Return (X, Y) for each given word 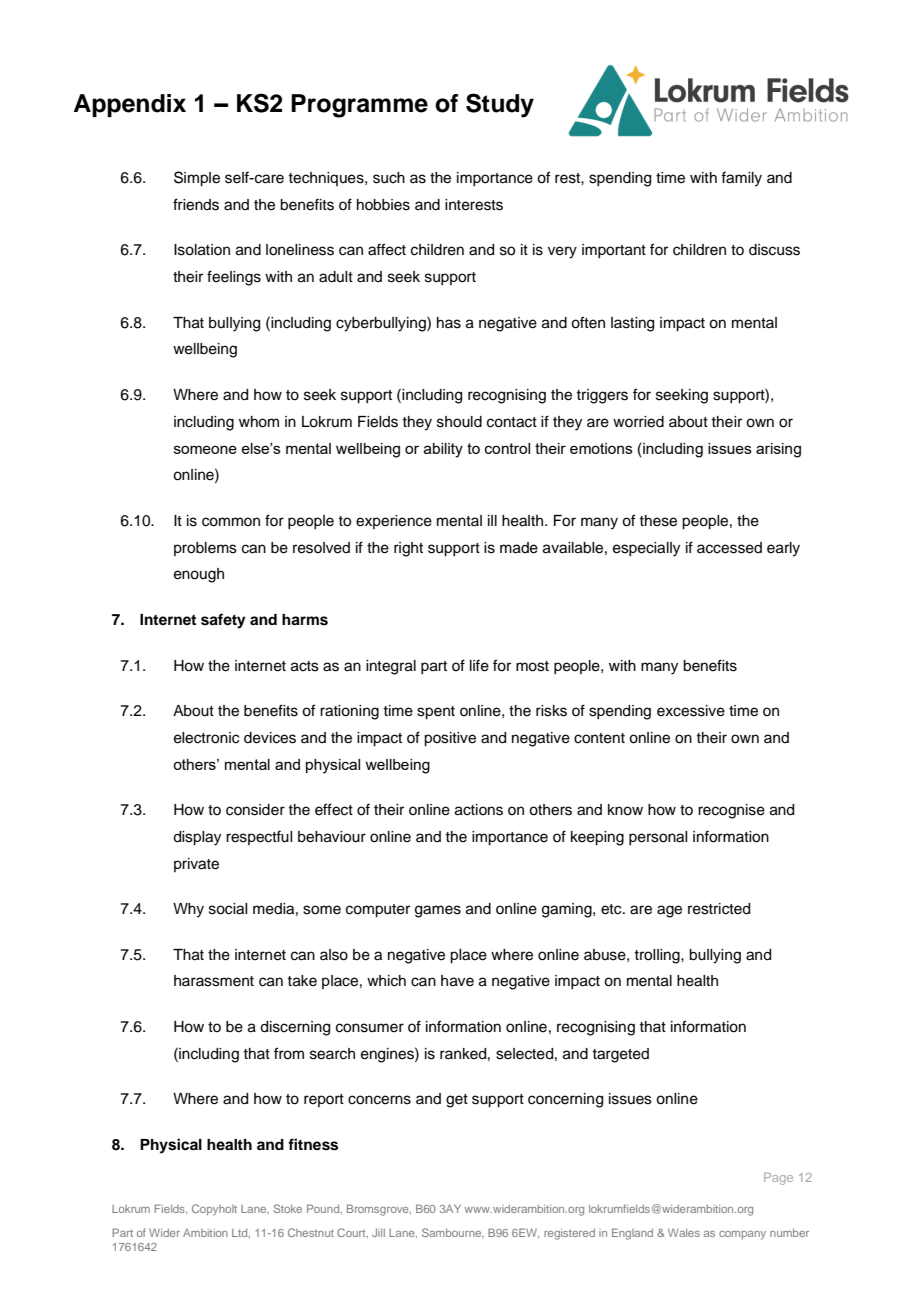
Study (500, 105)
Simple (197, 179)
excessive (691, 711)
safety (223, 621)
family (741, 179)
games (438, 911)
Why (188, 910)
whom (259, 422)
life (479, 665)
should (459, 422)
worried (638, 422)
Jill (378, 1232)
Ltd (241, 1233)
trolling (658, 956)
